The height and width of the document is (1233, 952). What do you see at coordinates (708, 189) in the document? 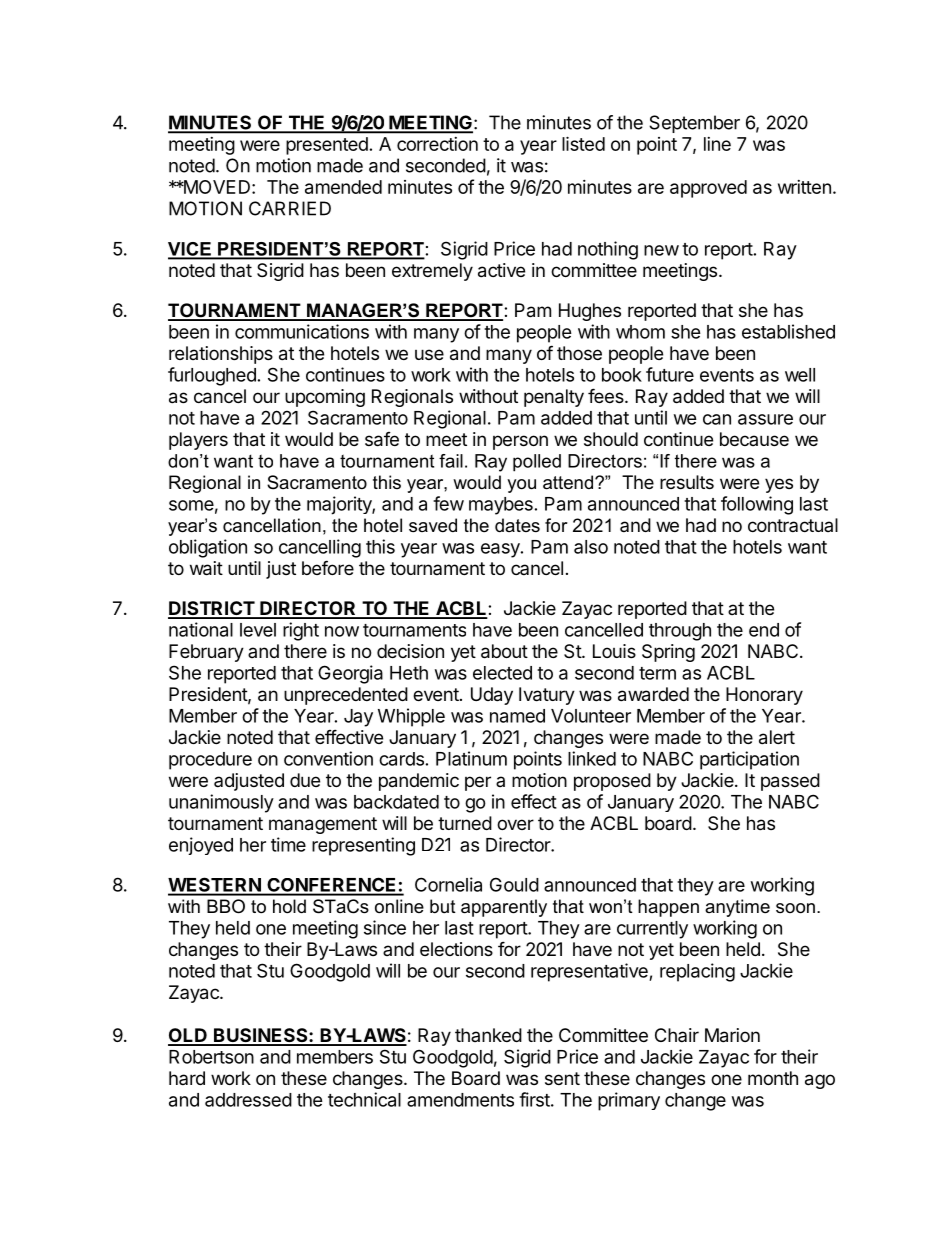
I see `approved` at bounding box center [708, 189].
